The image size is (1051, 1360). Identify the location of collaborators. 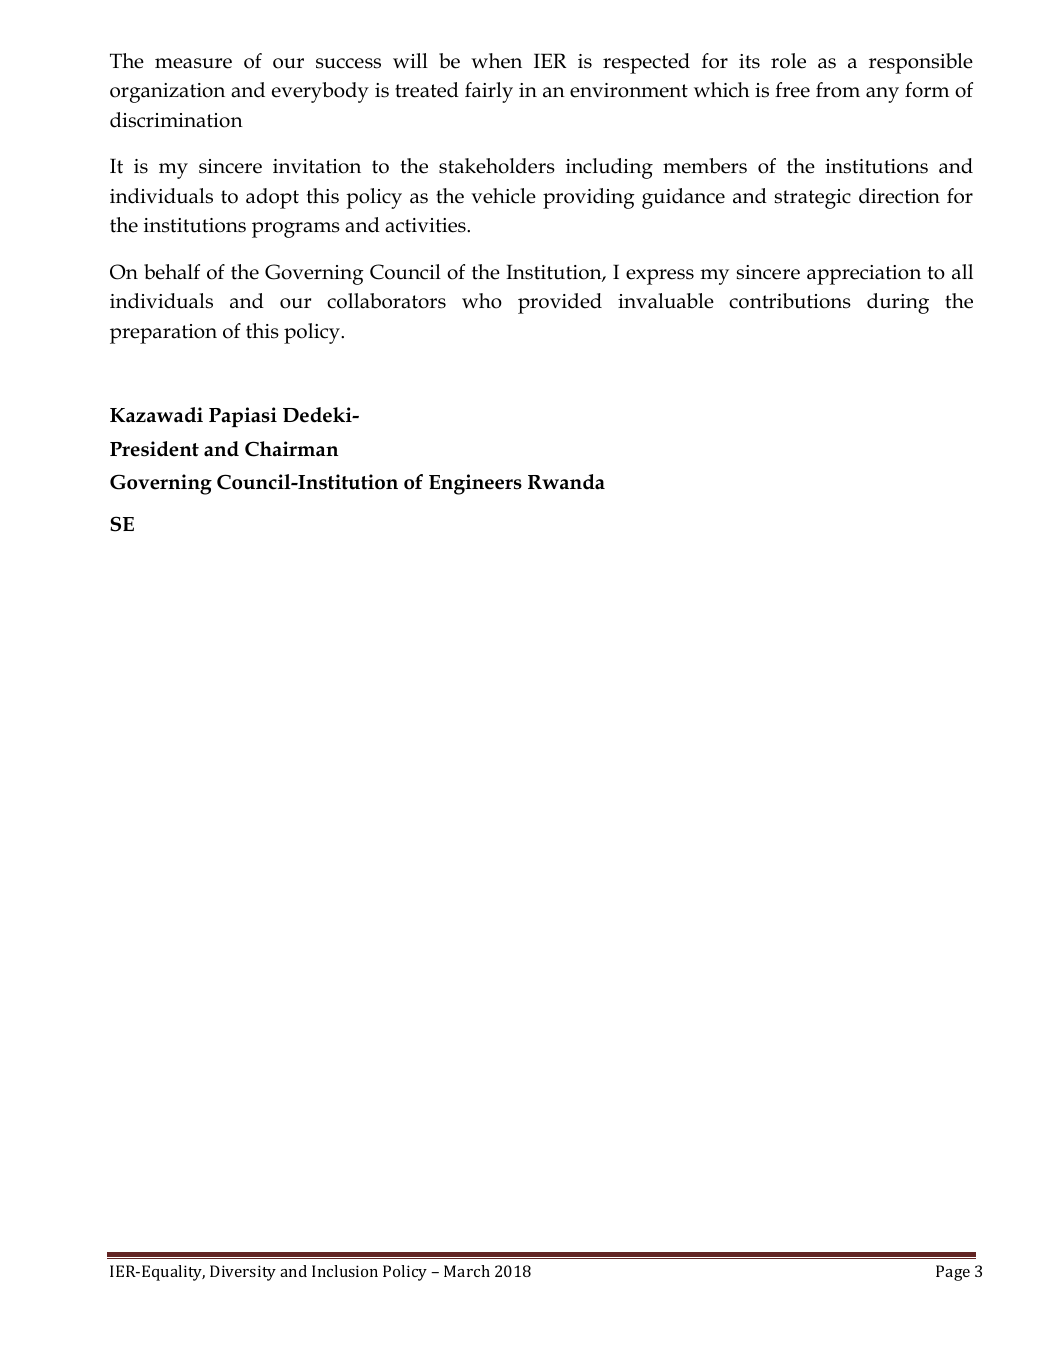
(386, 301).
